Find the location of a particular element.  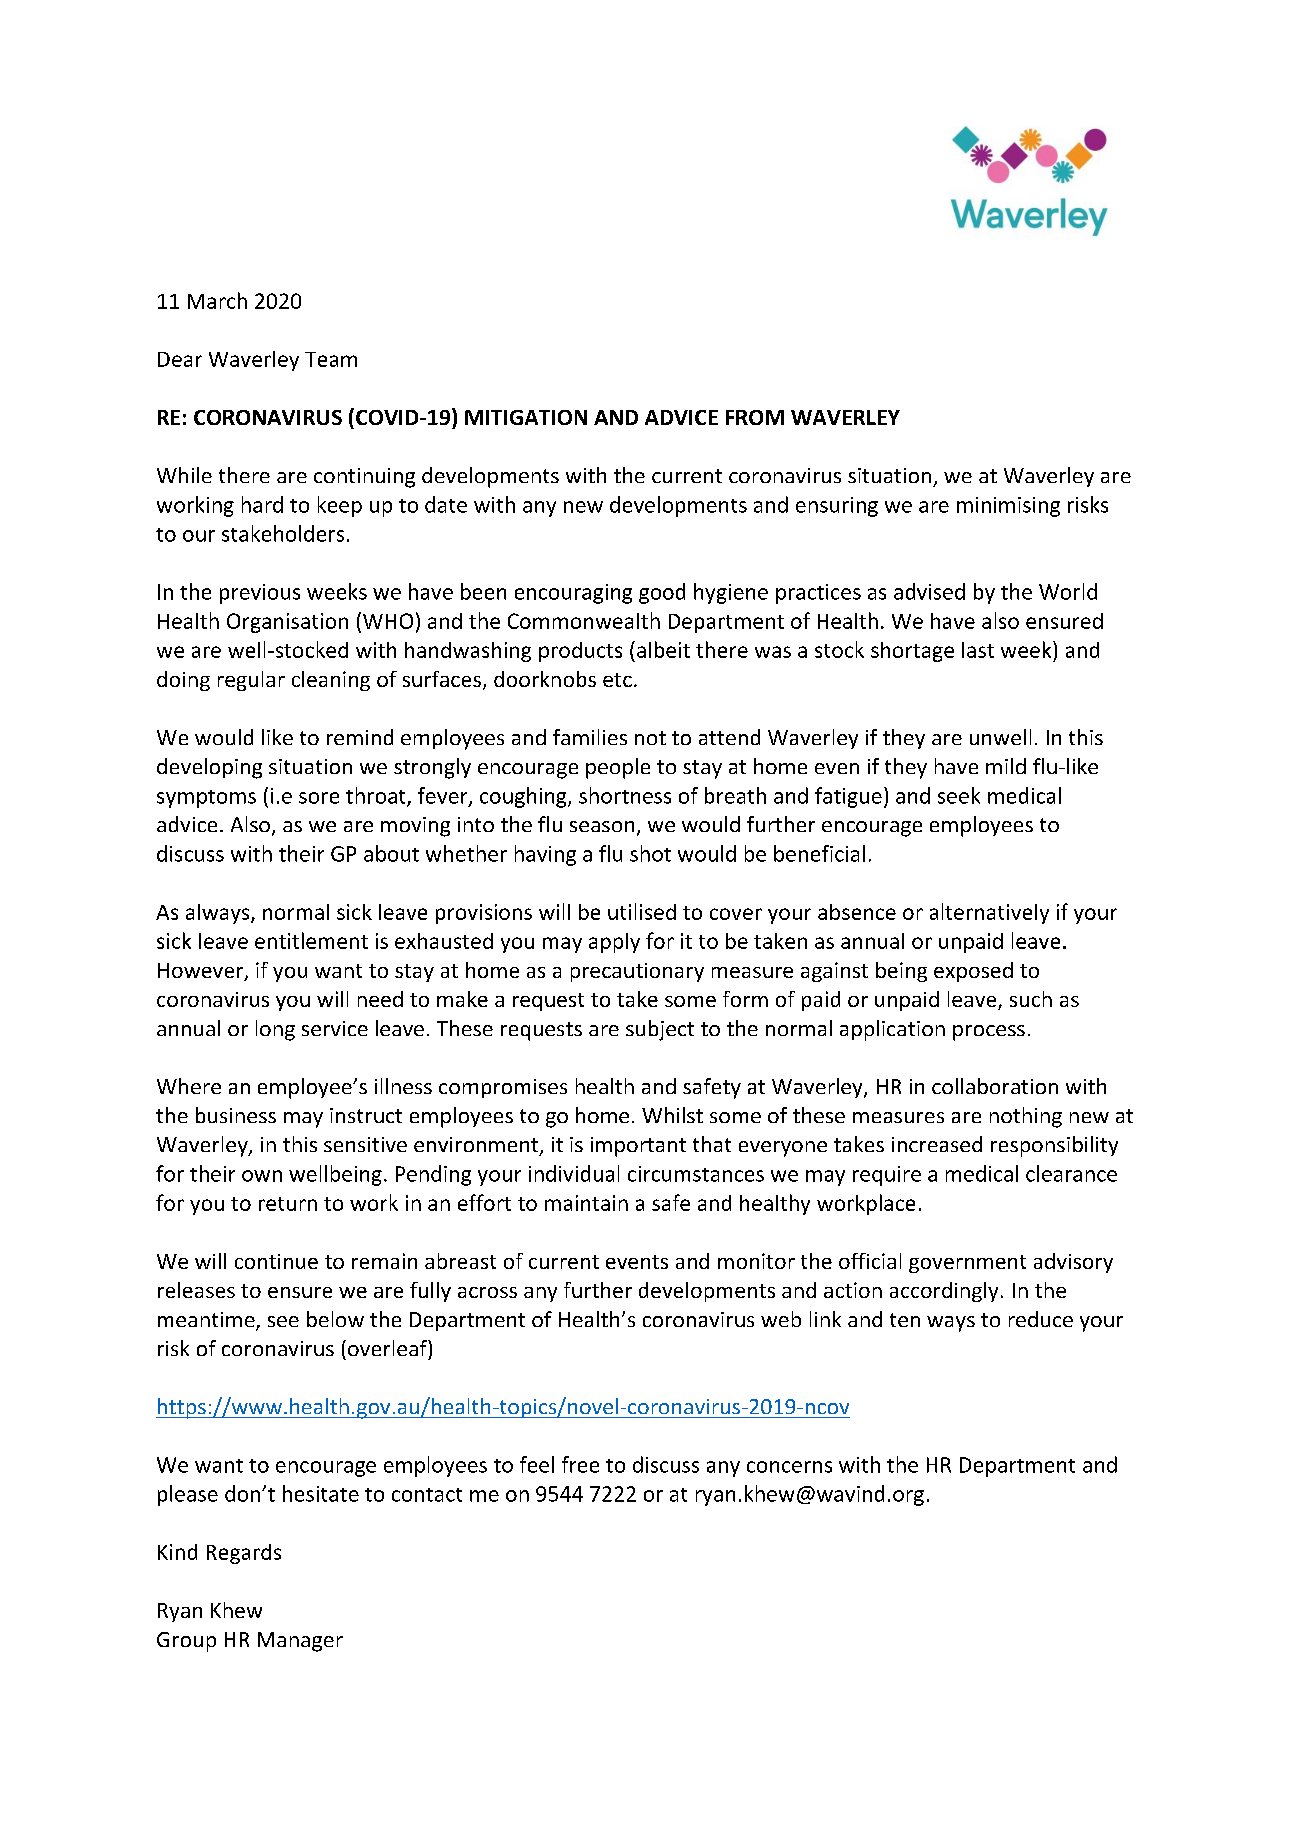

minimising is located at coordinates (1008, 507).
